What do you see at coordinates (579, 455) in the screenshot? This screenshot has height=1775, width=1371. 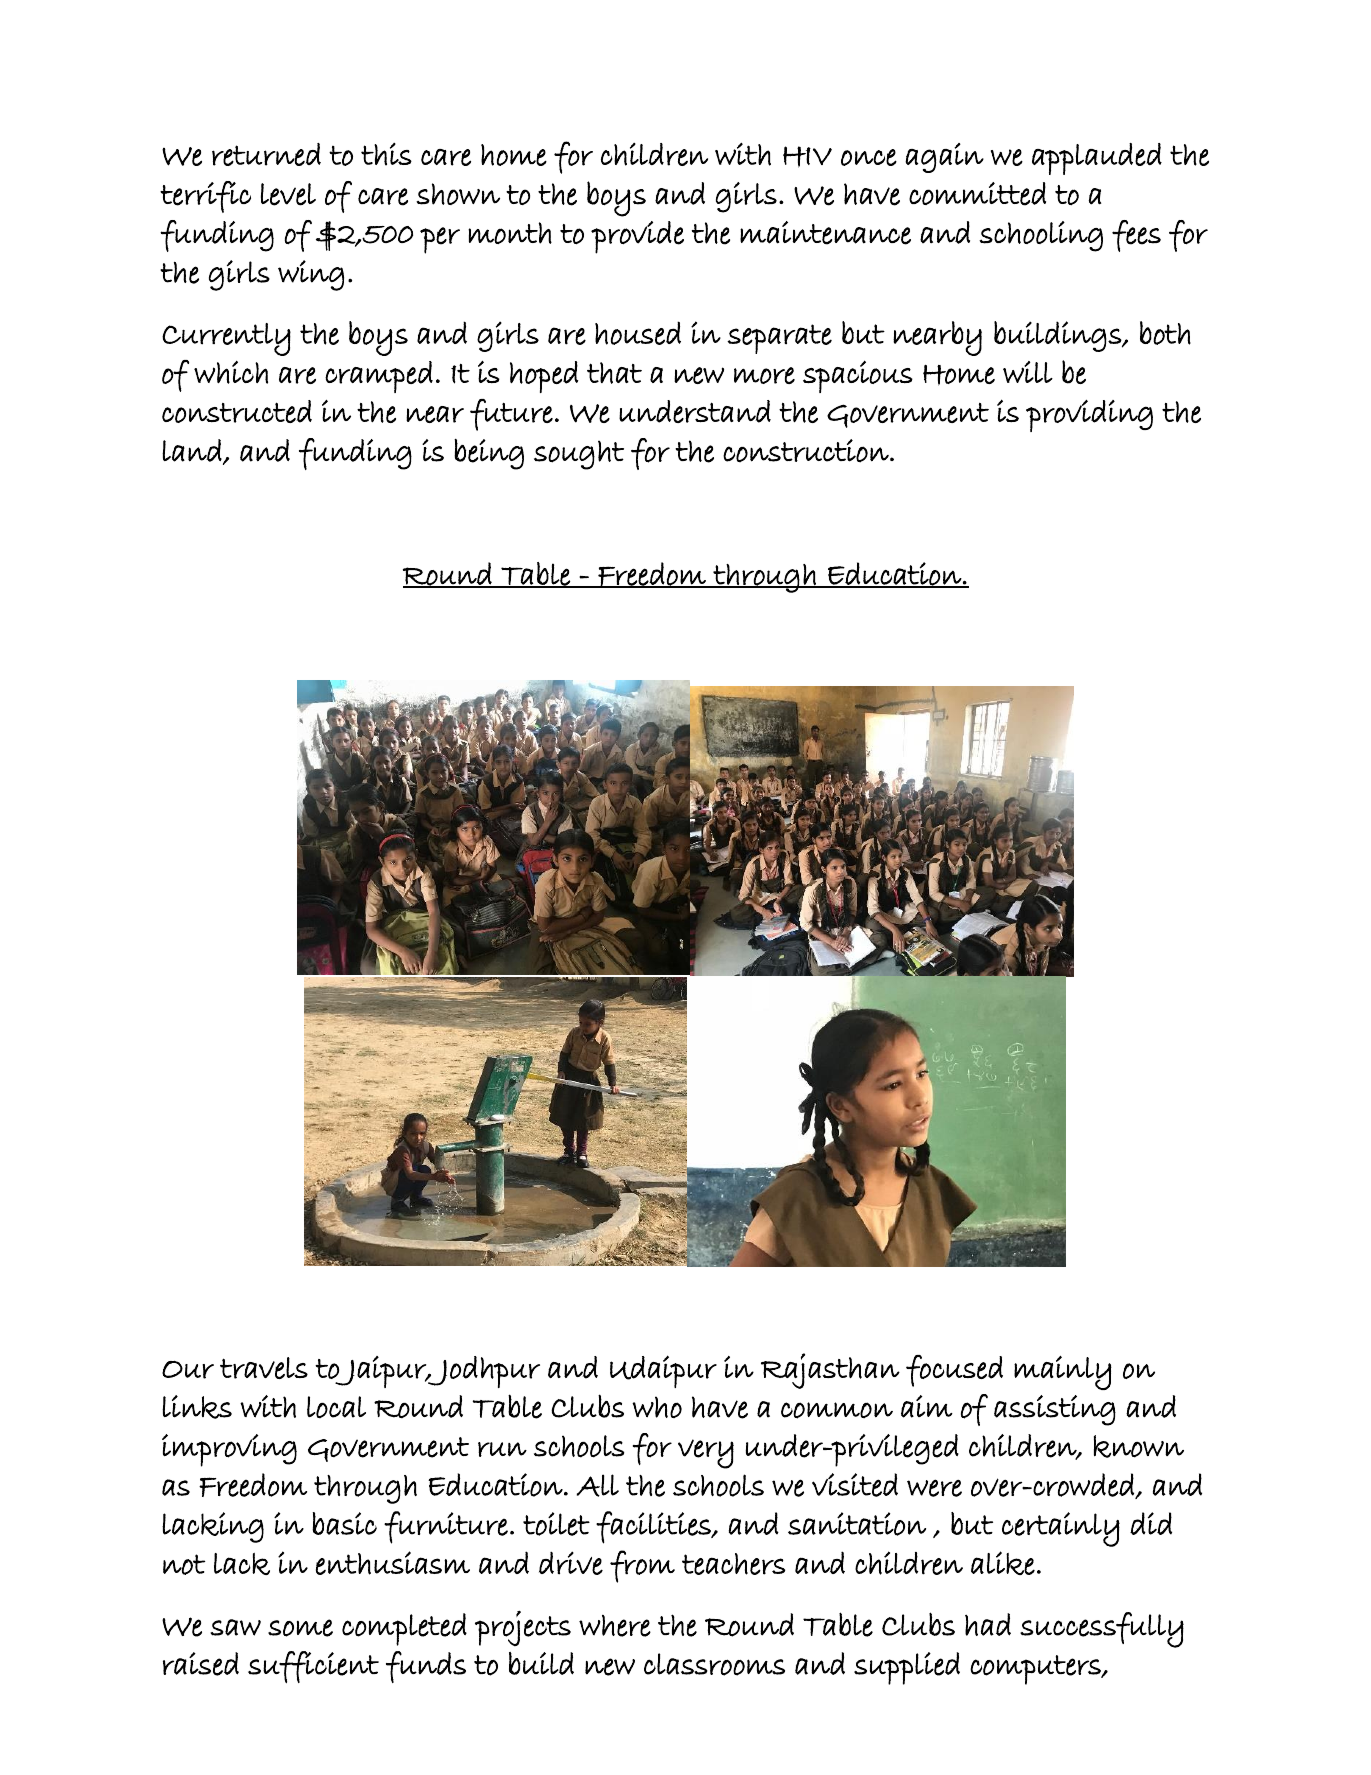 I see `sought` at bounding box center [579, 455].
